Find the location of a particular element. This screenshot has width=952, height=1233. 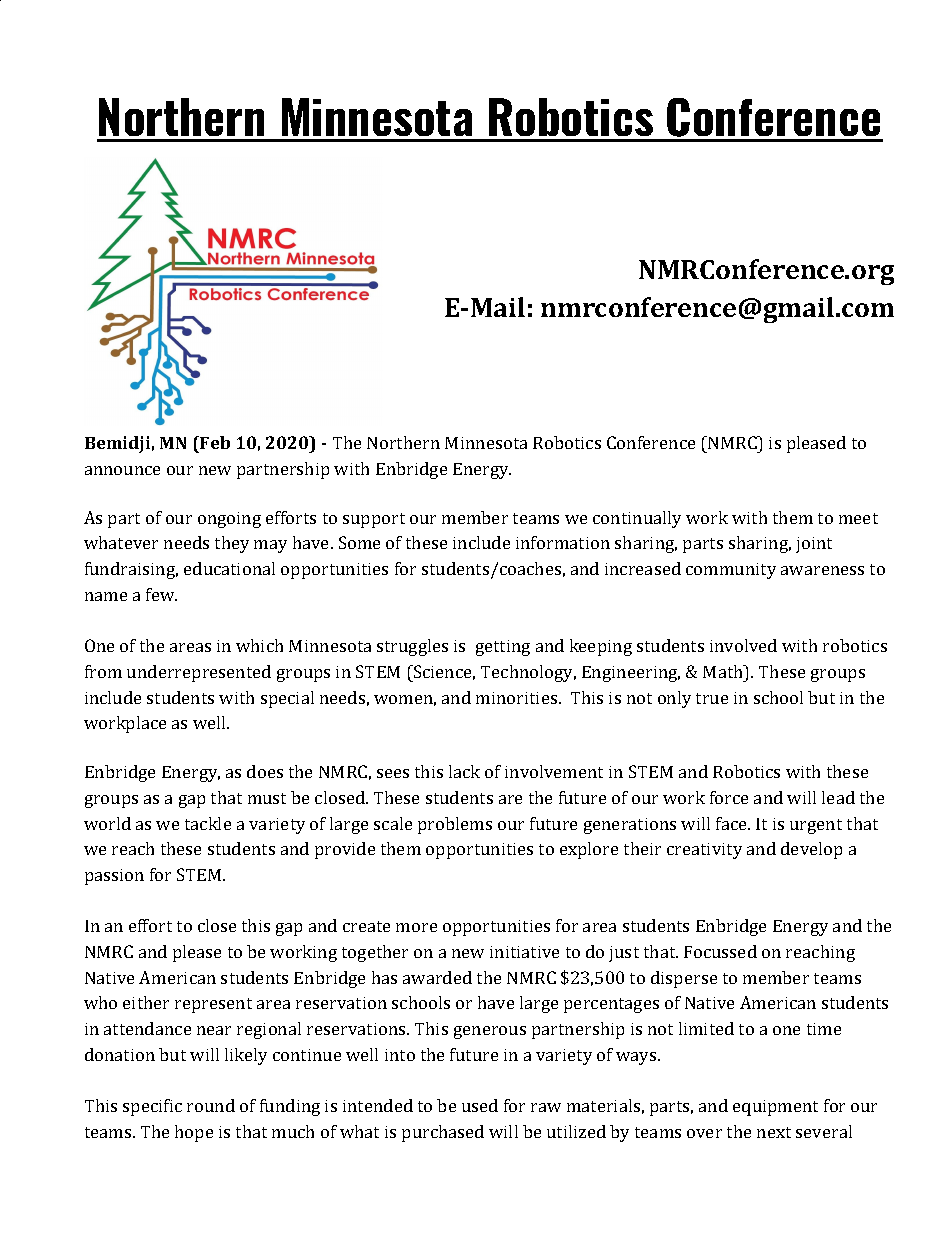

support is located at coordinates (374, 520).
